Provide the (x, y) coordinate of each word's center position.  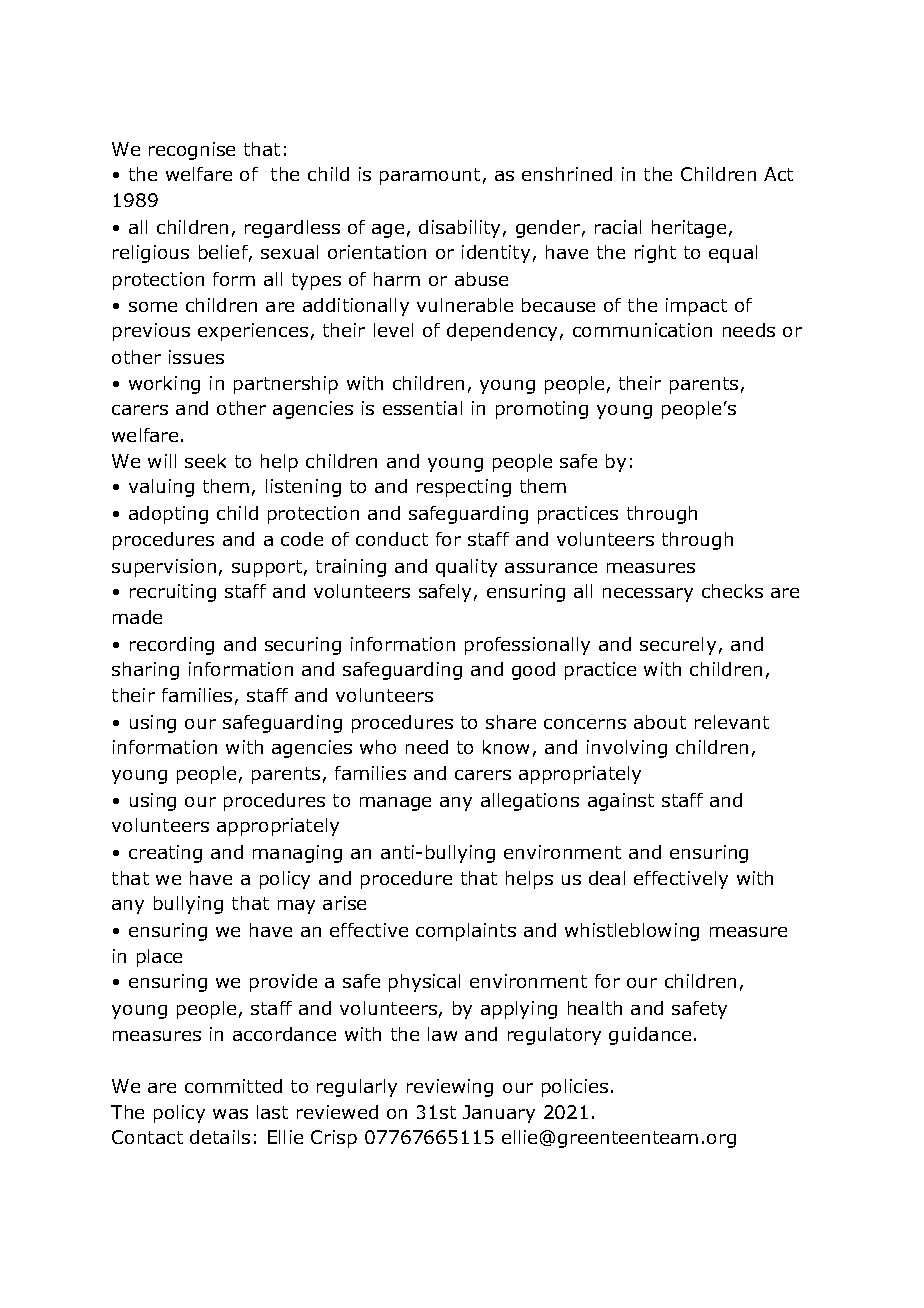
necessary (648, 595)
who (378, 747)
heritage (689, 229)
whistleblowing (632, 932)
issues (196, 357)
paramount (430, 176)
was (230, 1114)
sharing (145, 671)
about (660, 722)
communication (642, 330)
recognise (192, 151)
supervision (164, 568)
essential (422, 408)
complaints (466, 932)
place (159, 958)
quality (466, 568)
